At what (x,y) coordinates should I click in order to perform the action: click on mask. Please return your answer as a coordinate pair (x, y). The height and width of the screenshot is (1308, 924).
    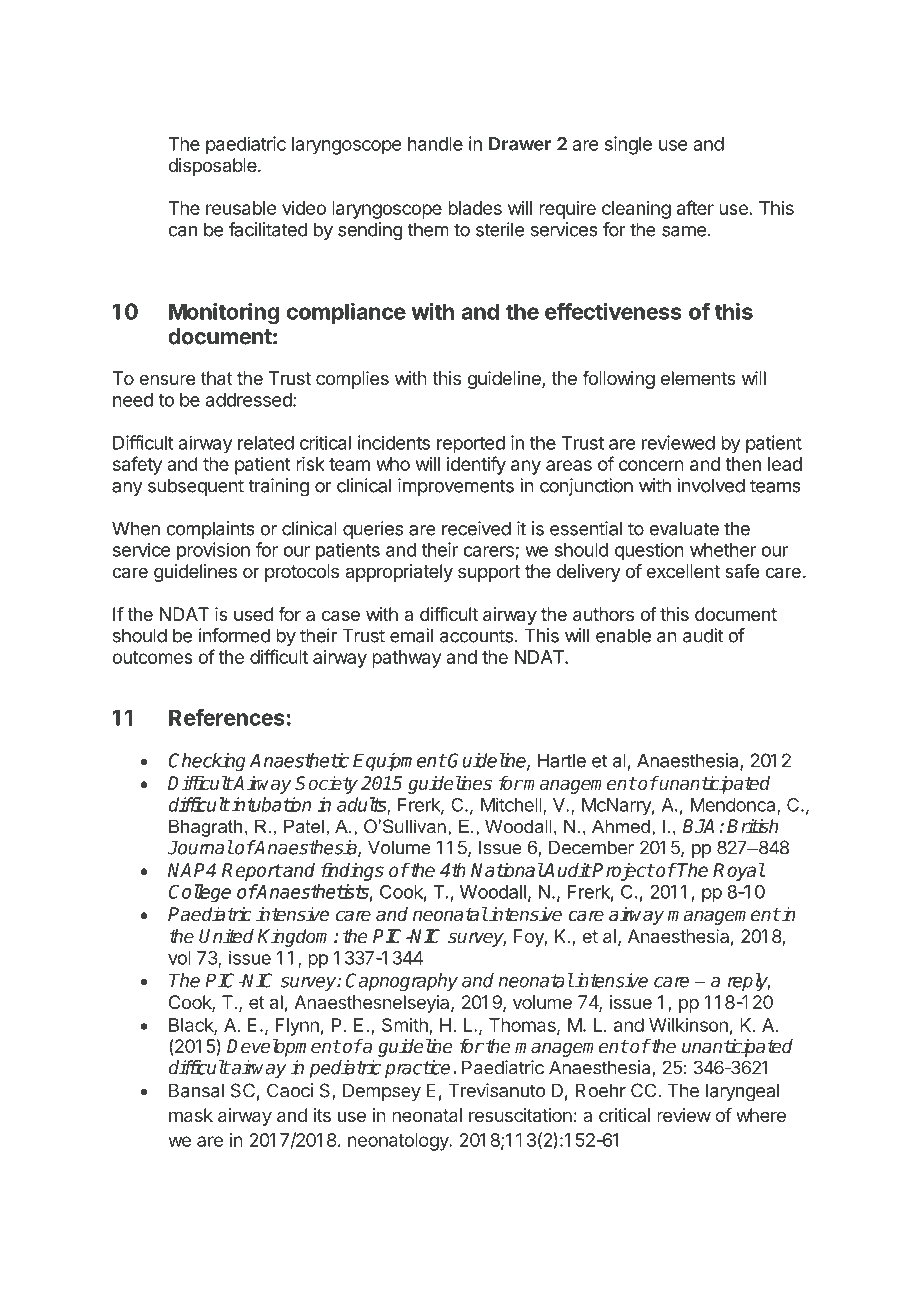
    Looking at the image, I should click on (191, 1115).
